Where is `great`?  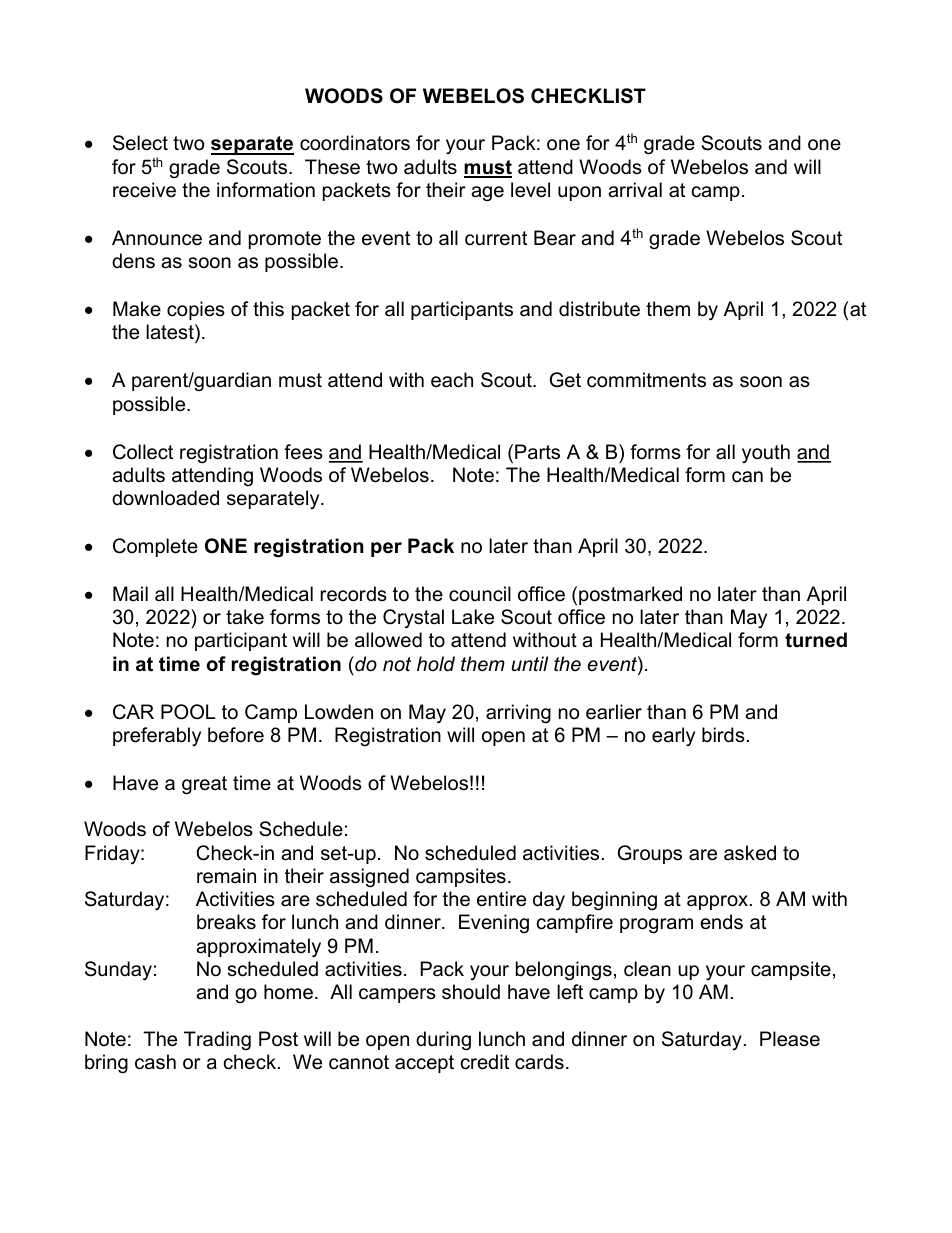 great is located at coordinates (204, 785).
